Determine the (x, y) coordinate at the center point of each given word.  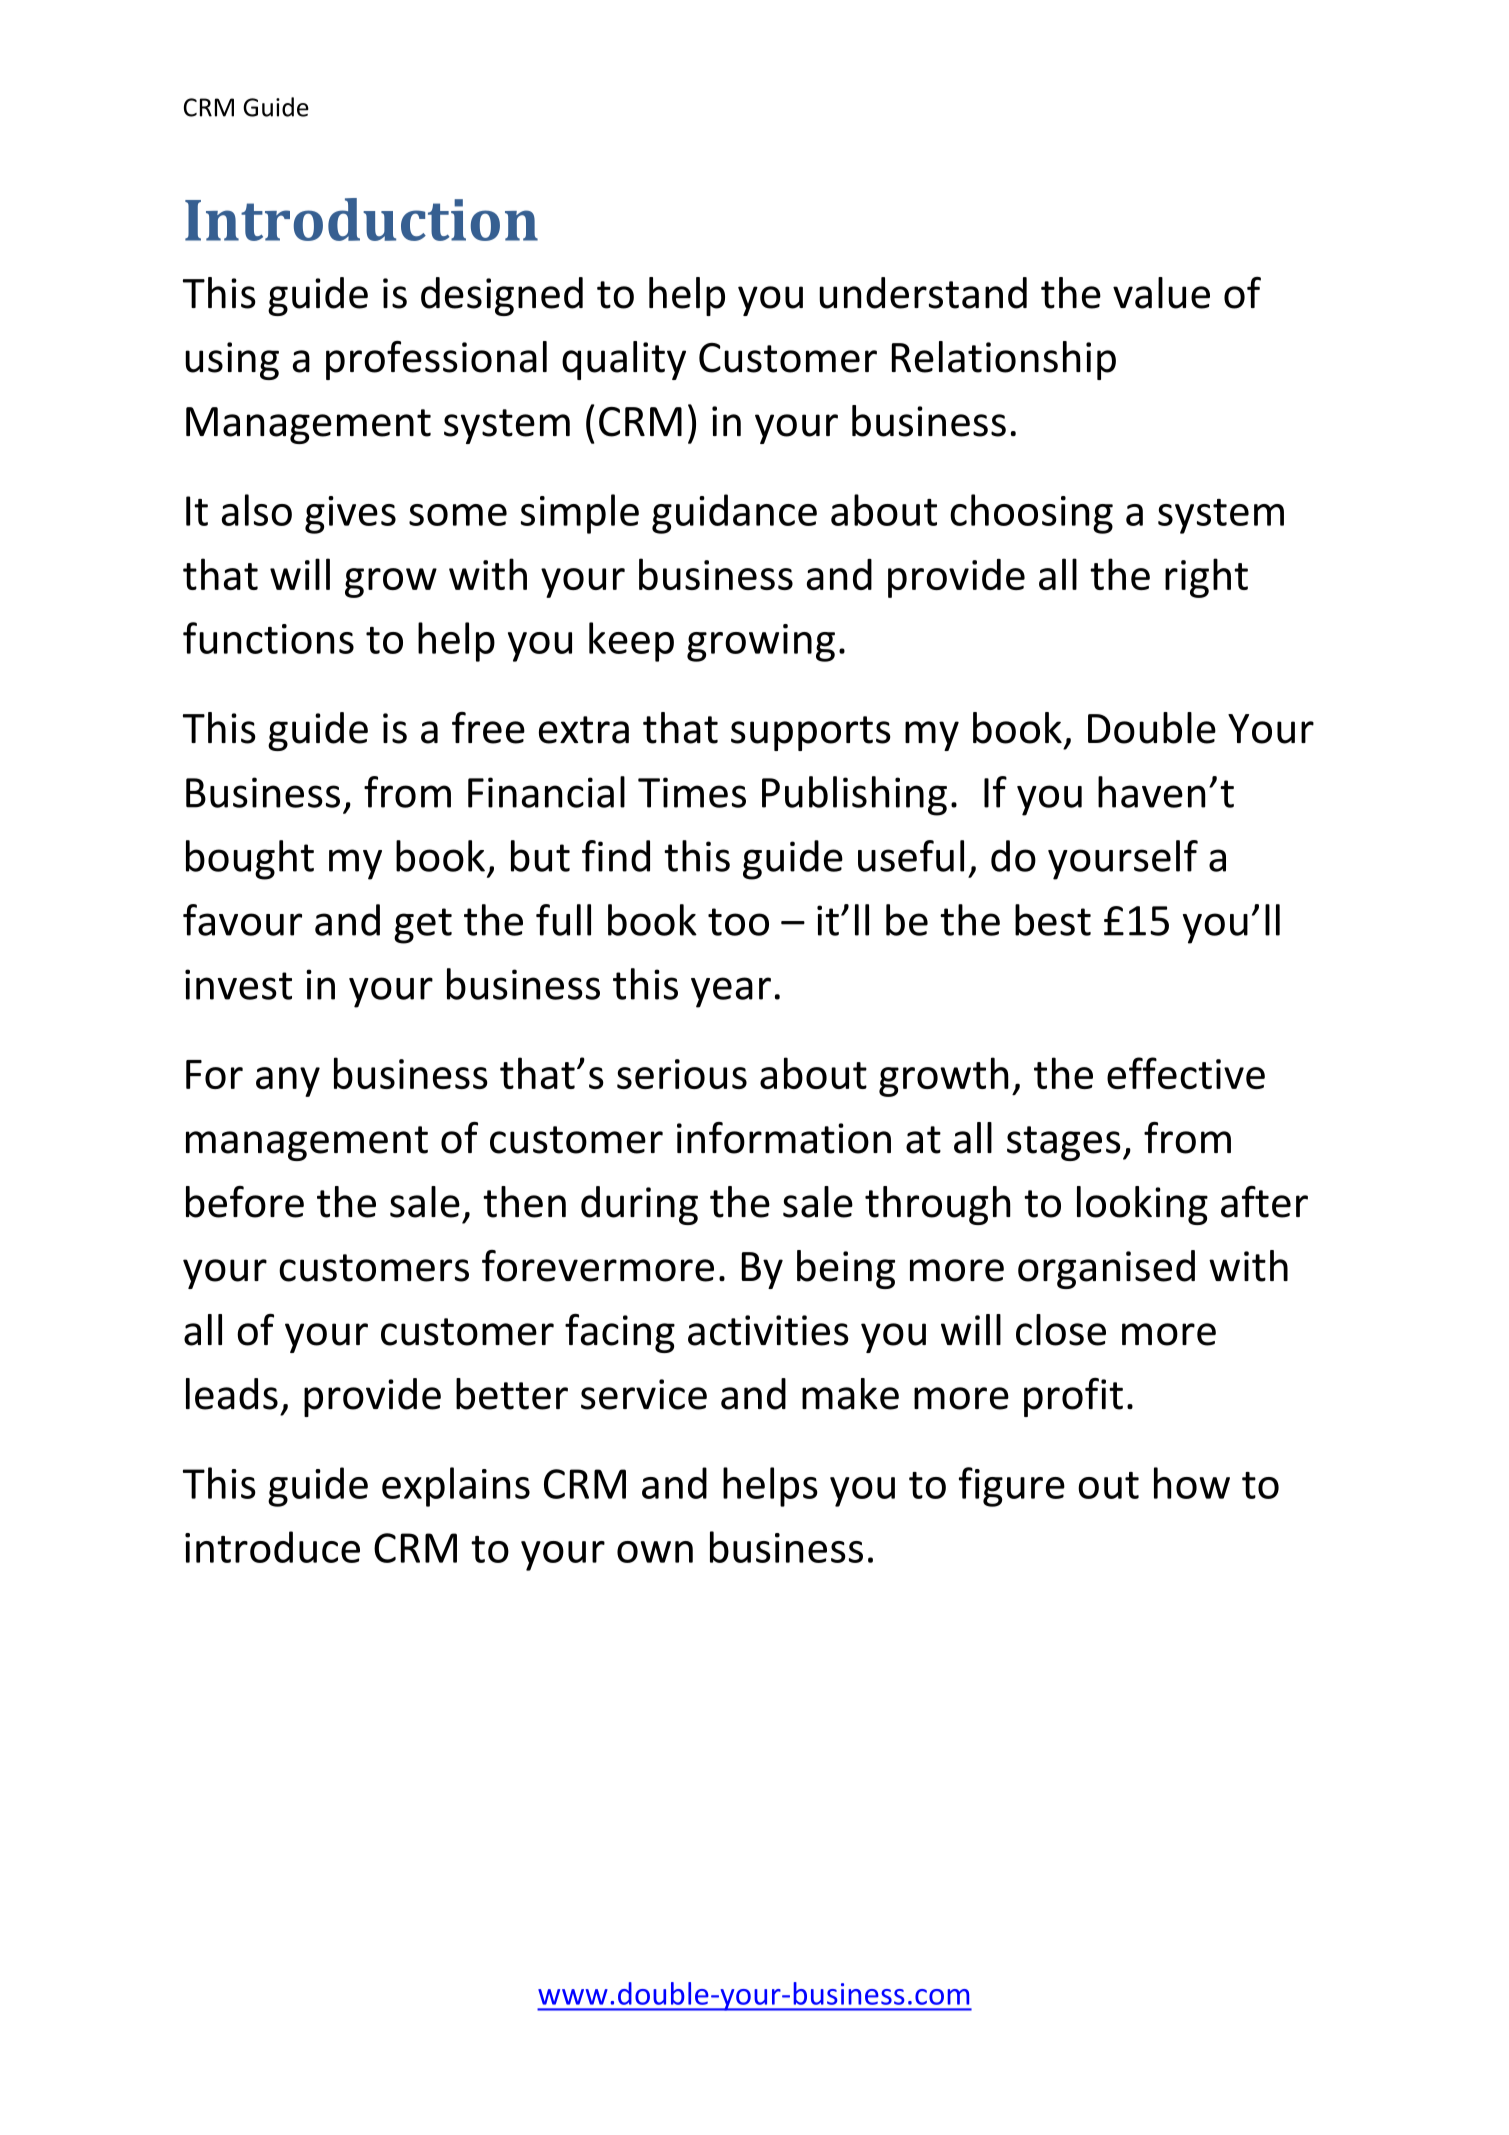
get (423, 926)
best (1053, 920)
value (1161, 293)
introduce (272, 1547)
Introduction (361, 219)
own (655, 1552)
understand (923, 293)
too (738, 922)
